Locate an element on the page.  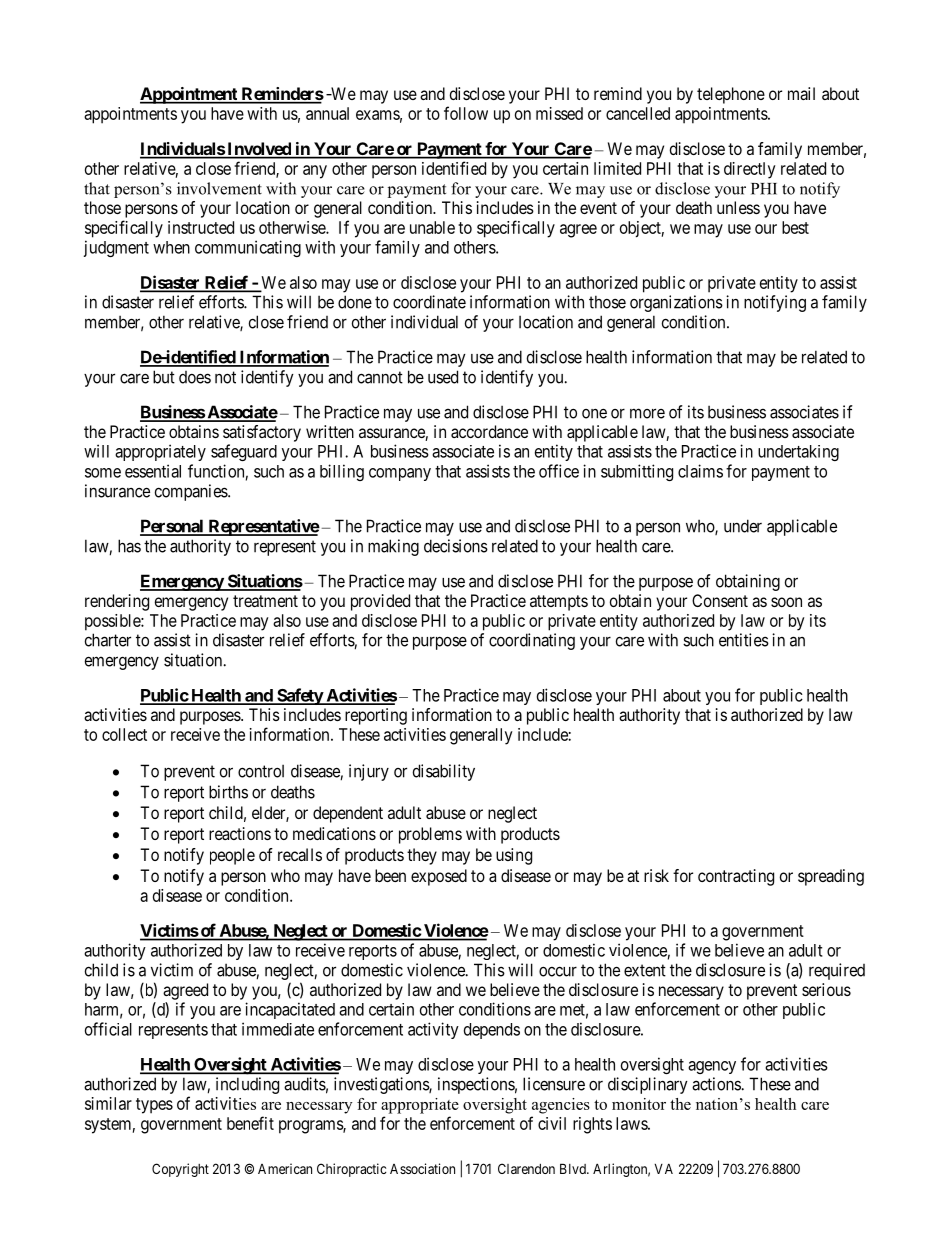
exposed is located at coordinates (439, 877).
